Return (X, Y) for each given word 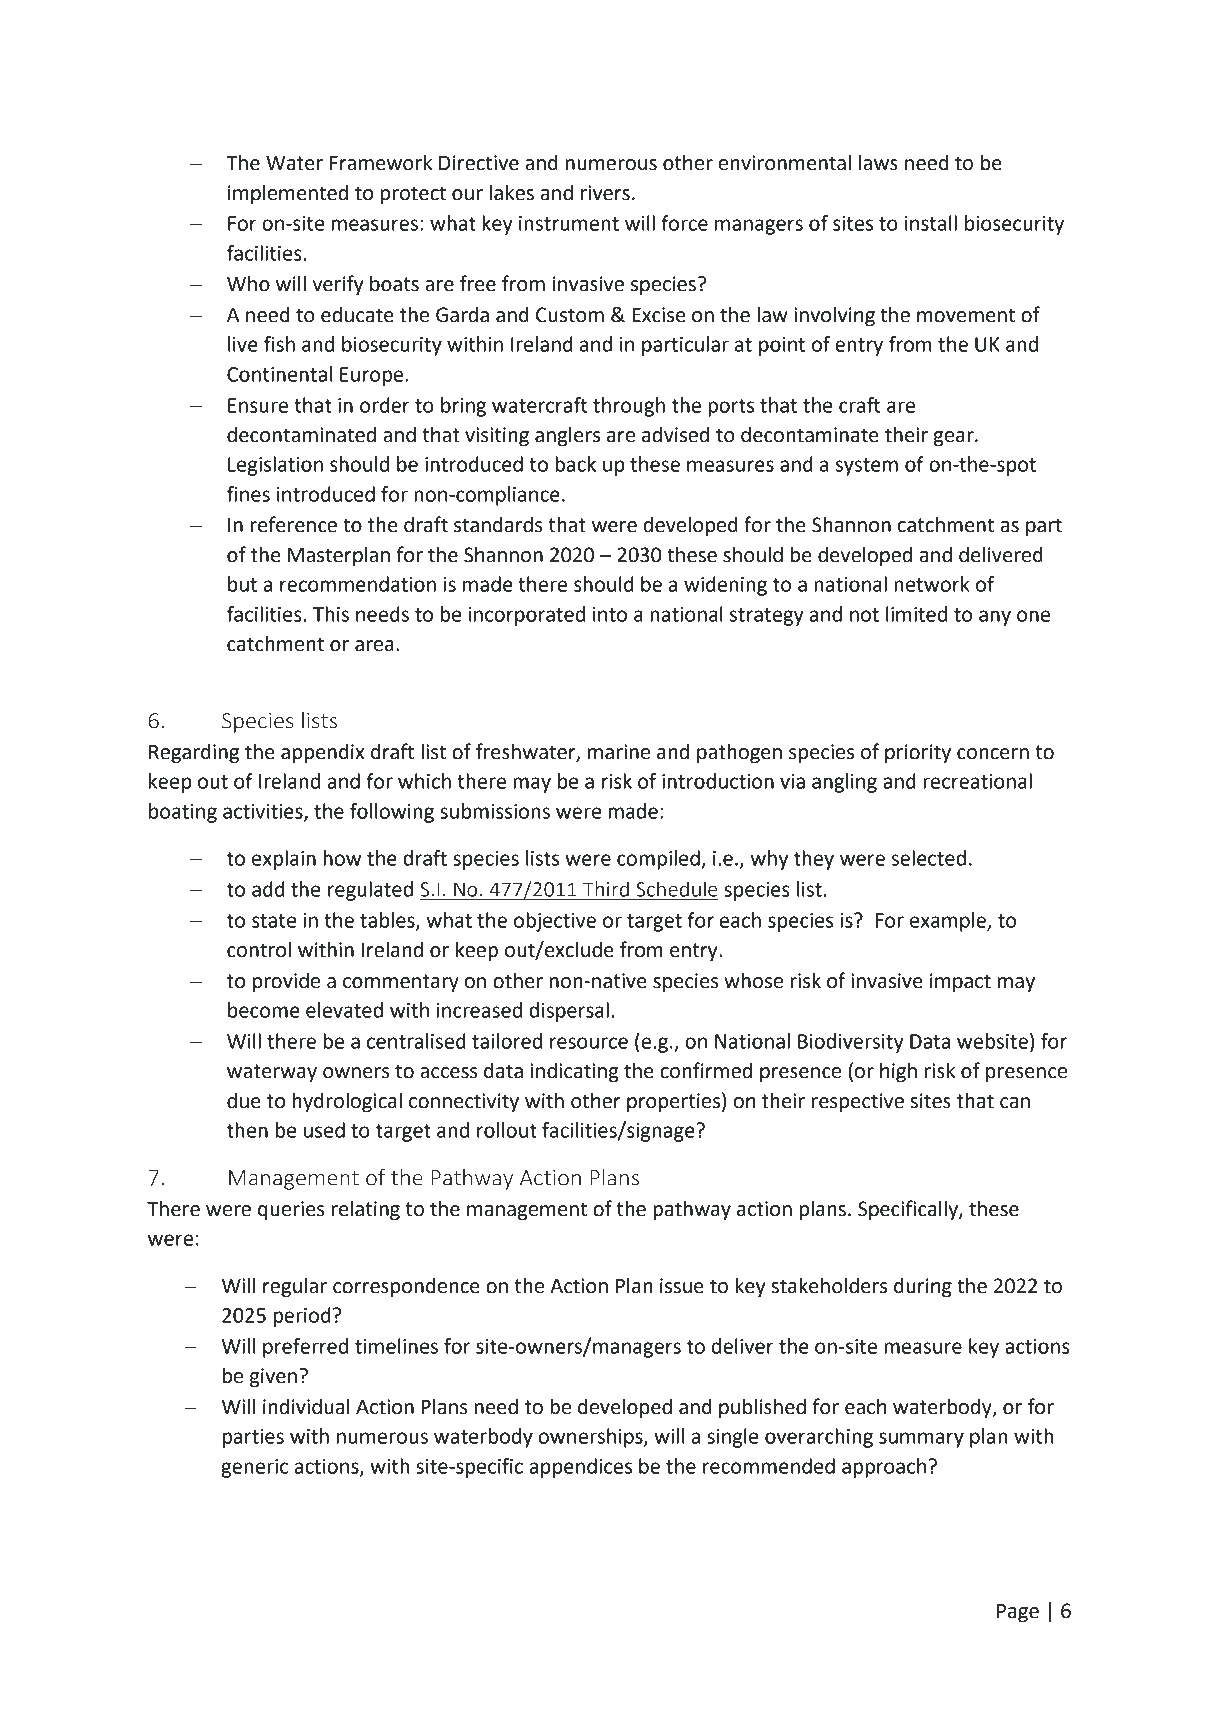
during (923, 1288)
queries (291, 1211)
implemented (288, 195)
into (610, 614)
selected (928, 858)
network (932, 584)
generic (254, 1468)
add (268, 889)
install (931, 223)
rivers (605, 193)
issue (682, 1286)
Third (606, 889)
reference (293, 524)
